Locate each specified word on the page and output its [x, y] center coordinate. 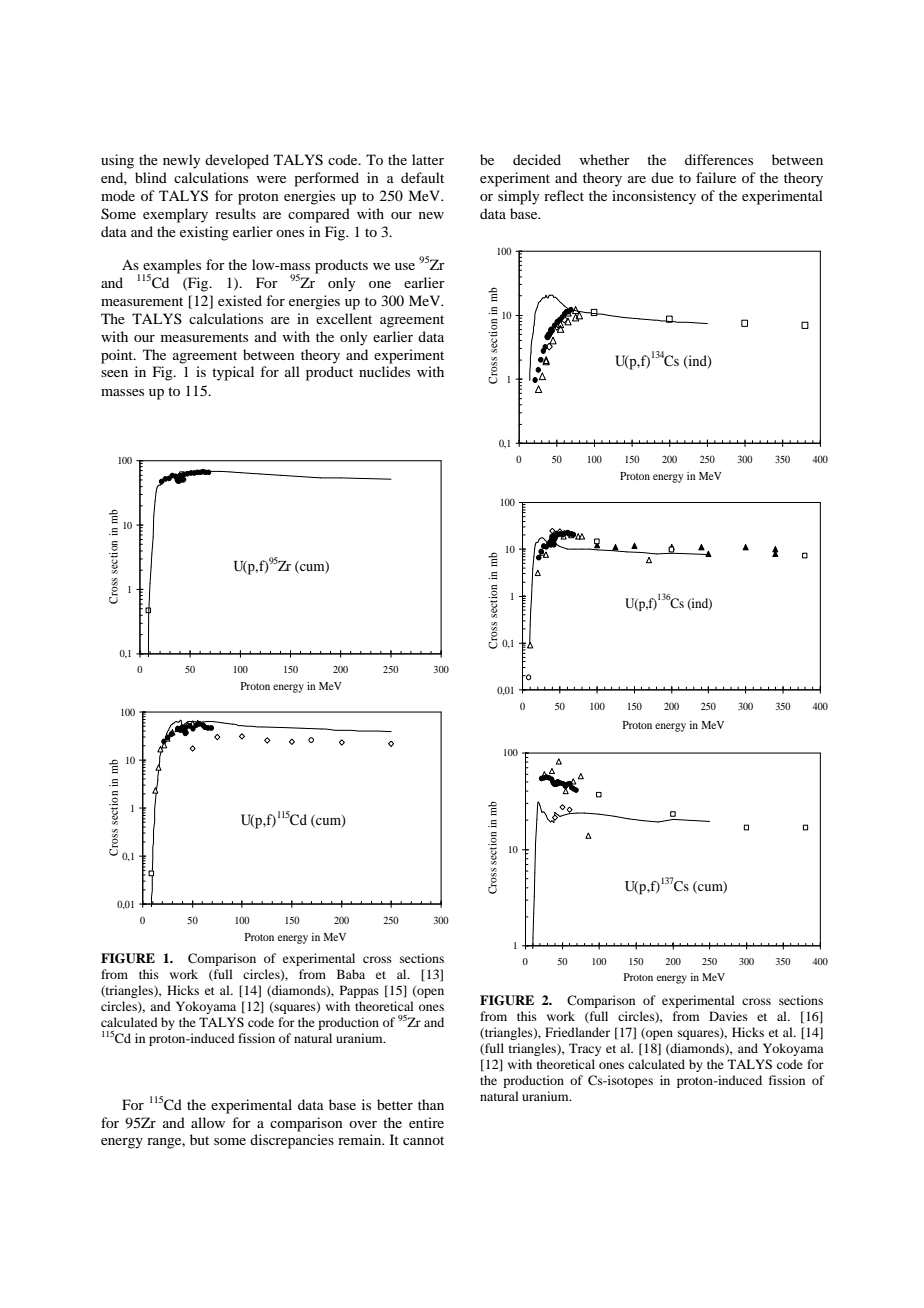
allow [208, 1122]
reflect [564, 195]
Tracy [585, 1049]
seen [114, 373]
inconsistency [654, 197]
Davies [728, 1016]
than [431, 1104]
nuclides [384, 371]
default [422, 177]
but [199, 1139]
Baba [351, 974]
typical [233, 373]
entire [426, 1122]
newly [181, 161]
